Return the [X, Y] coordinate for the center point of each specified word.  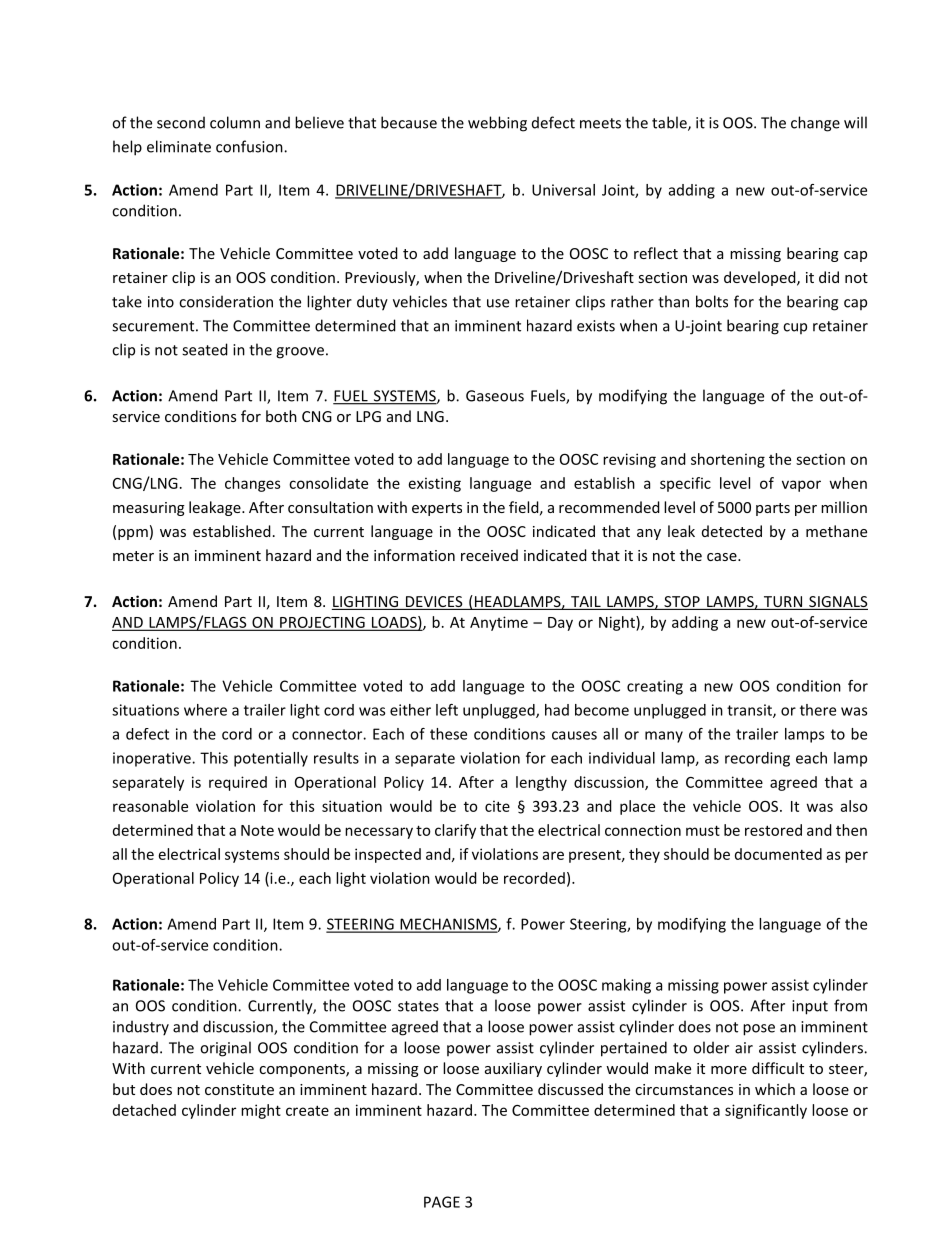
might [261, 1111]
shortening [728, 460]
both [281, 416]
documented [778, 854]
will [855, 122]
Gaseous [495, 396]
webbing [497, 124]
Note [257, 830]
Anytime [499, 623]
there [818, 710]
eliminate [179, 146]
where [205, 710]
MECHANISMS [448, 925]
